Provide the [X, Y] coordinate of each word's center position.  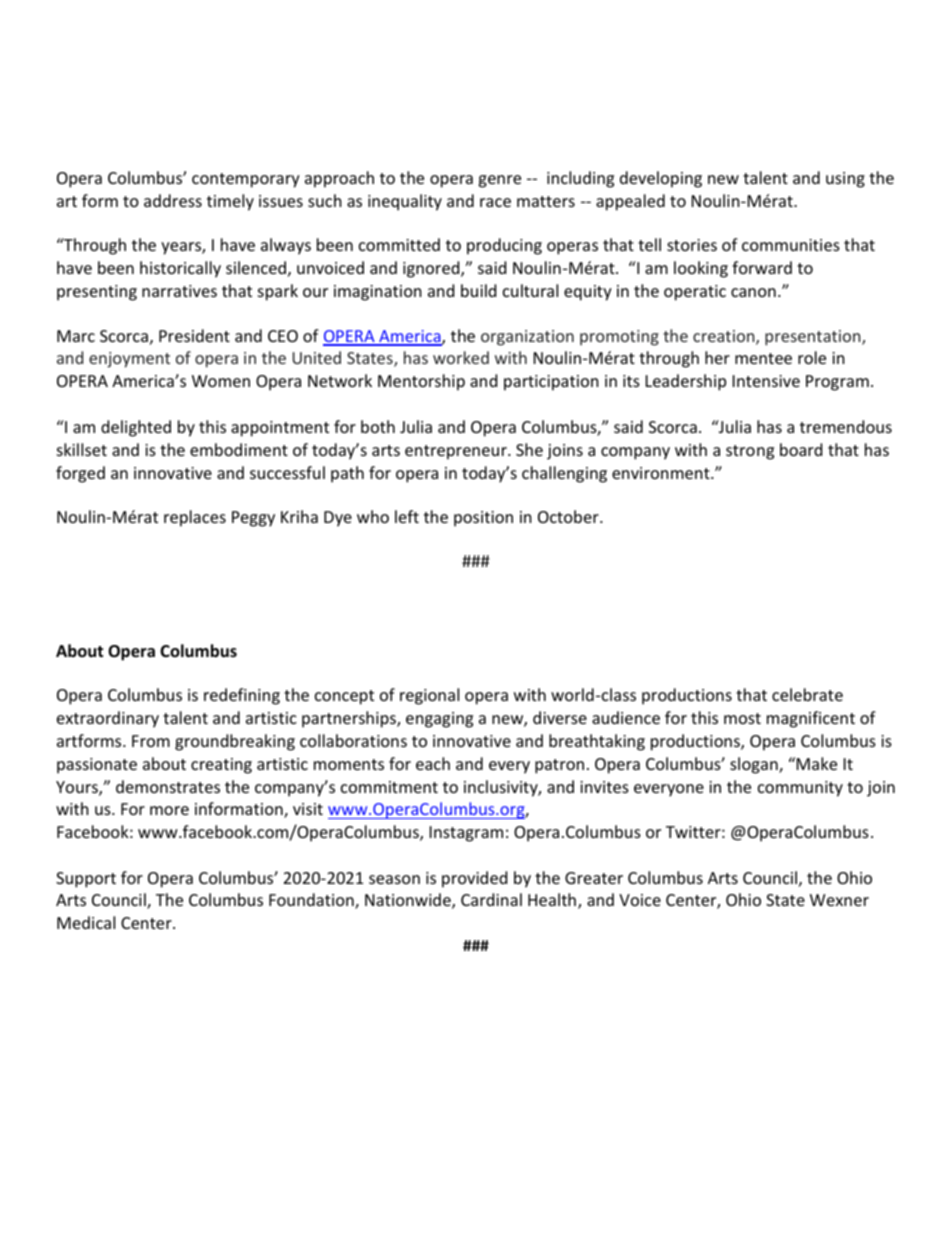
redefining [242, 696]
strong [750, 452]
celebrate [807, 694]
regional [429, 696]
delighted [136, 428]
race [495, 202]
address [173, 200]
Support [86, 880]
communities [791, 245]
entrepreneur [457, 452]
